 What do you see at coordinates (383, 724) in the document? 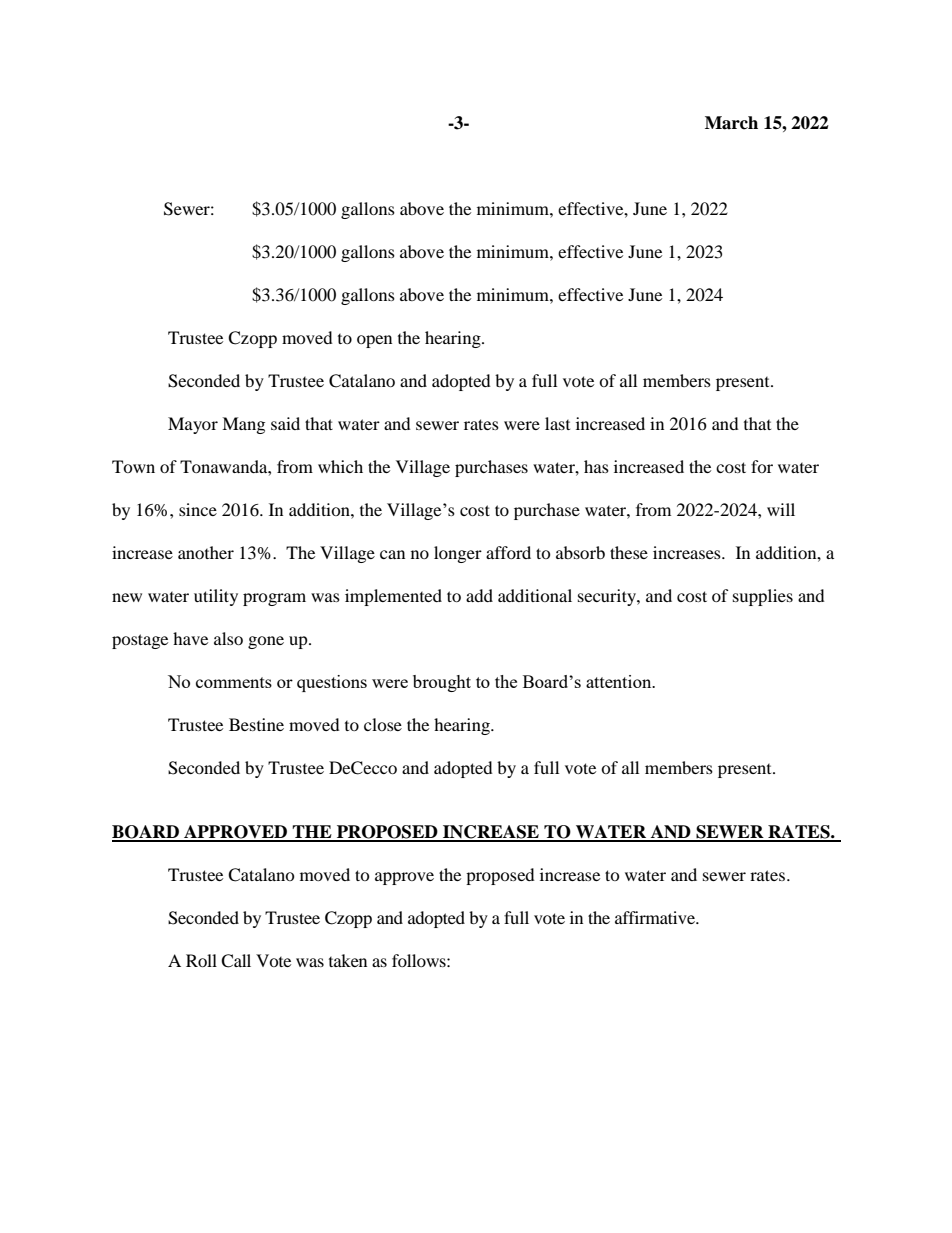
I see `close` at bounding box center [383, 724].
